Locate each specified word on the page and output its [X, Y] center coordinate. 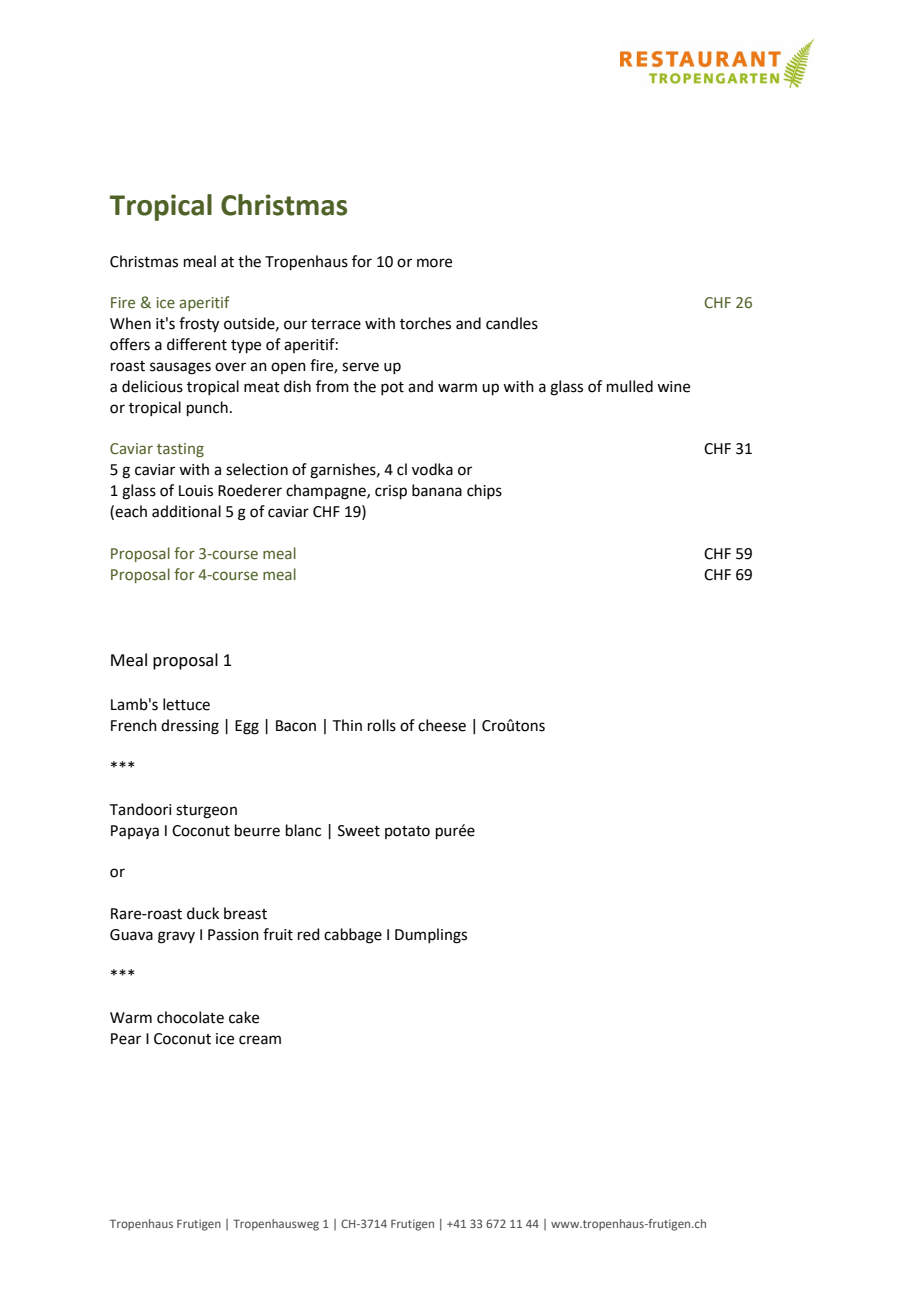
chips [484, 491]
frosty [199, 325]
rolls [382, 725]
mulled [630, 386]
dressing [190, 727]
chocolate [190, 1017]
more [434, 263]
